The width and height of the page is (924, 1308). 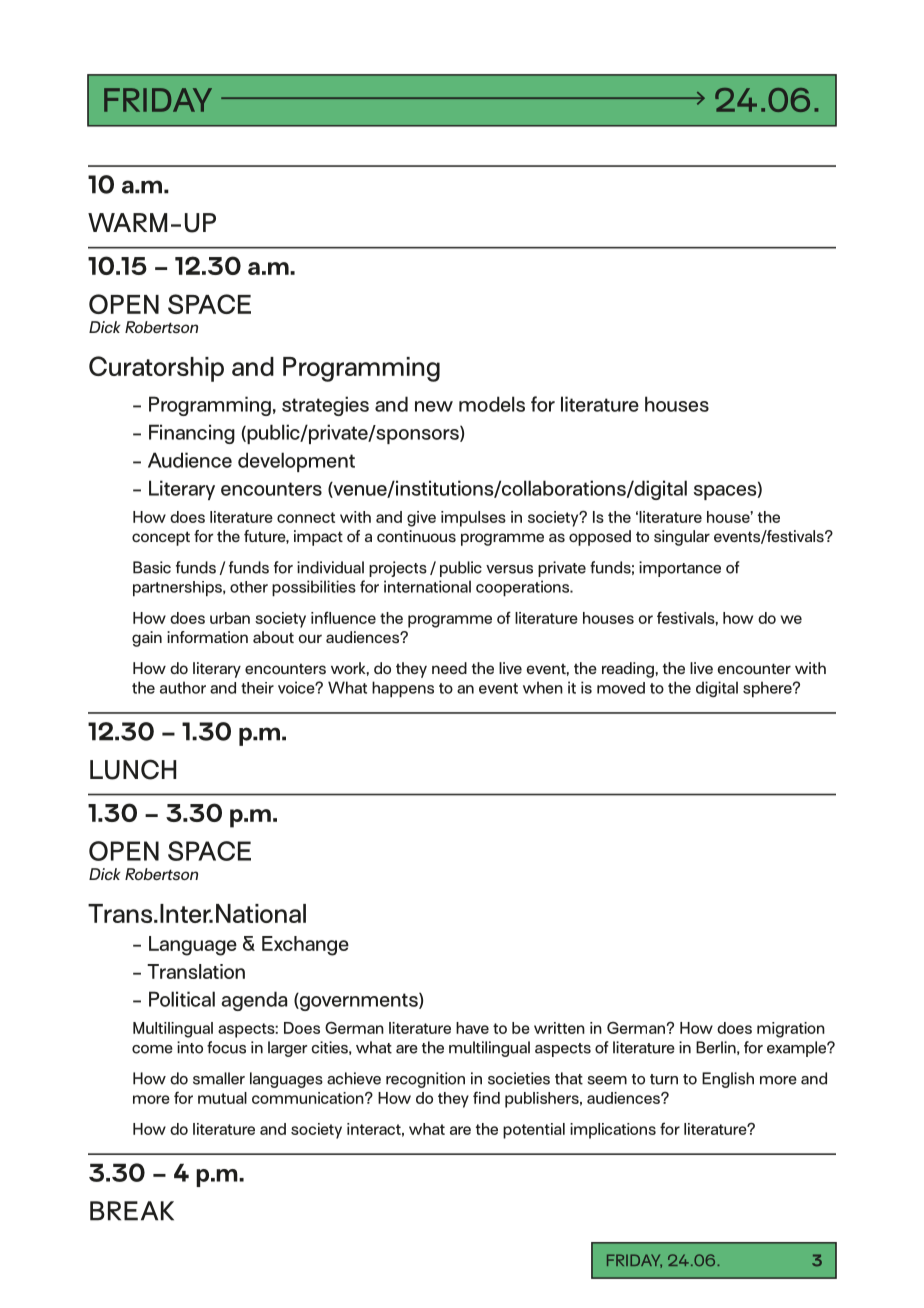 I want to click on Financing, so click(x=192, y=434).
